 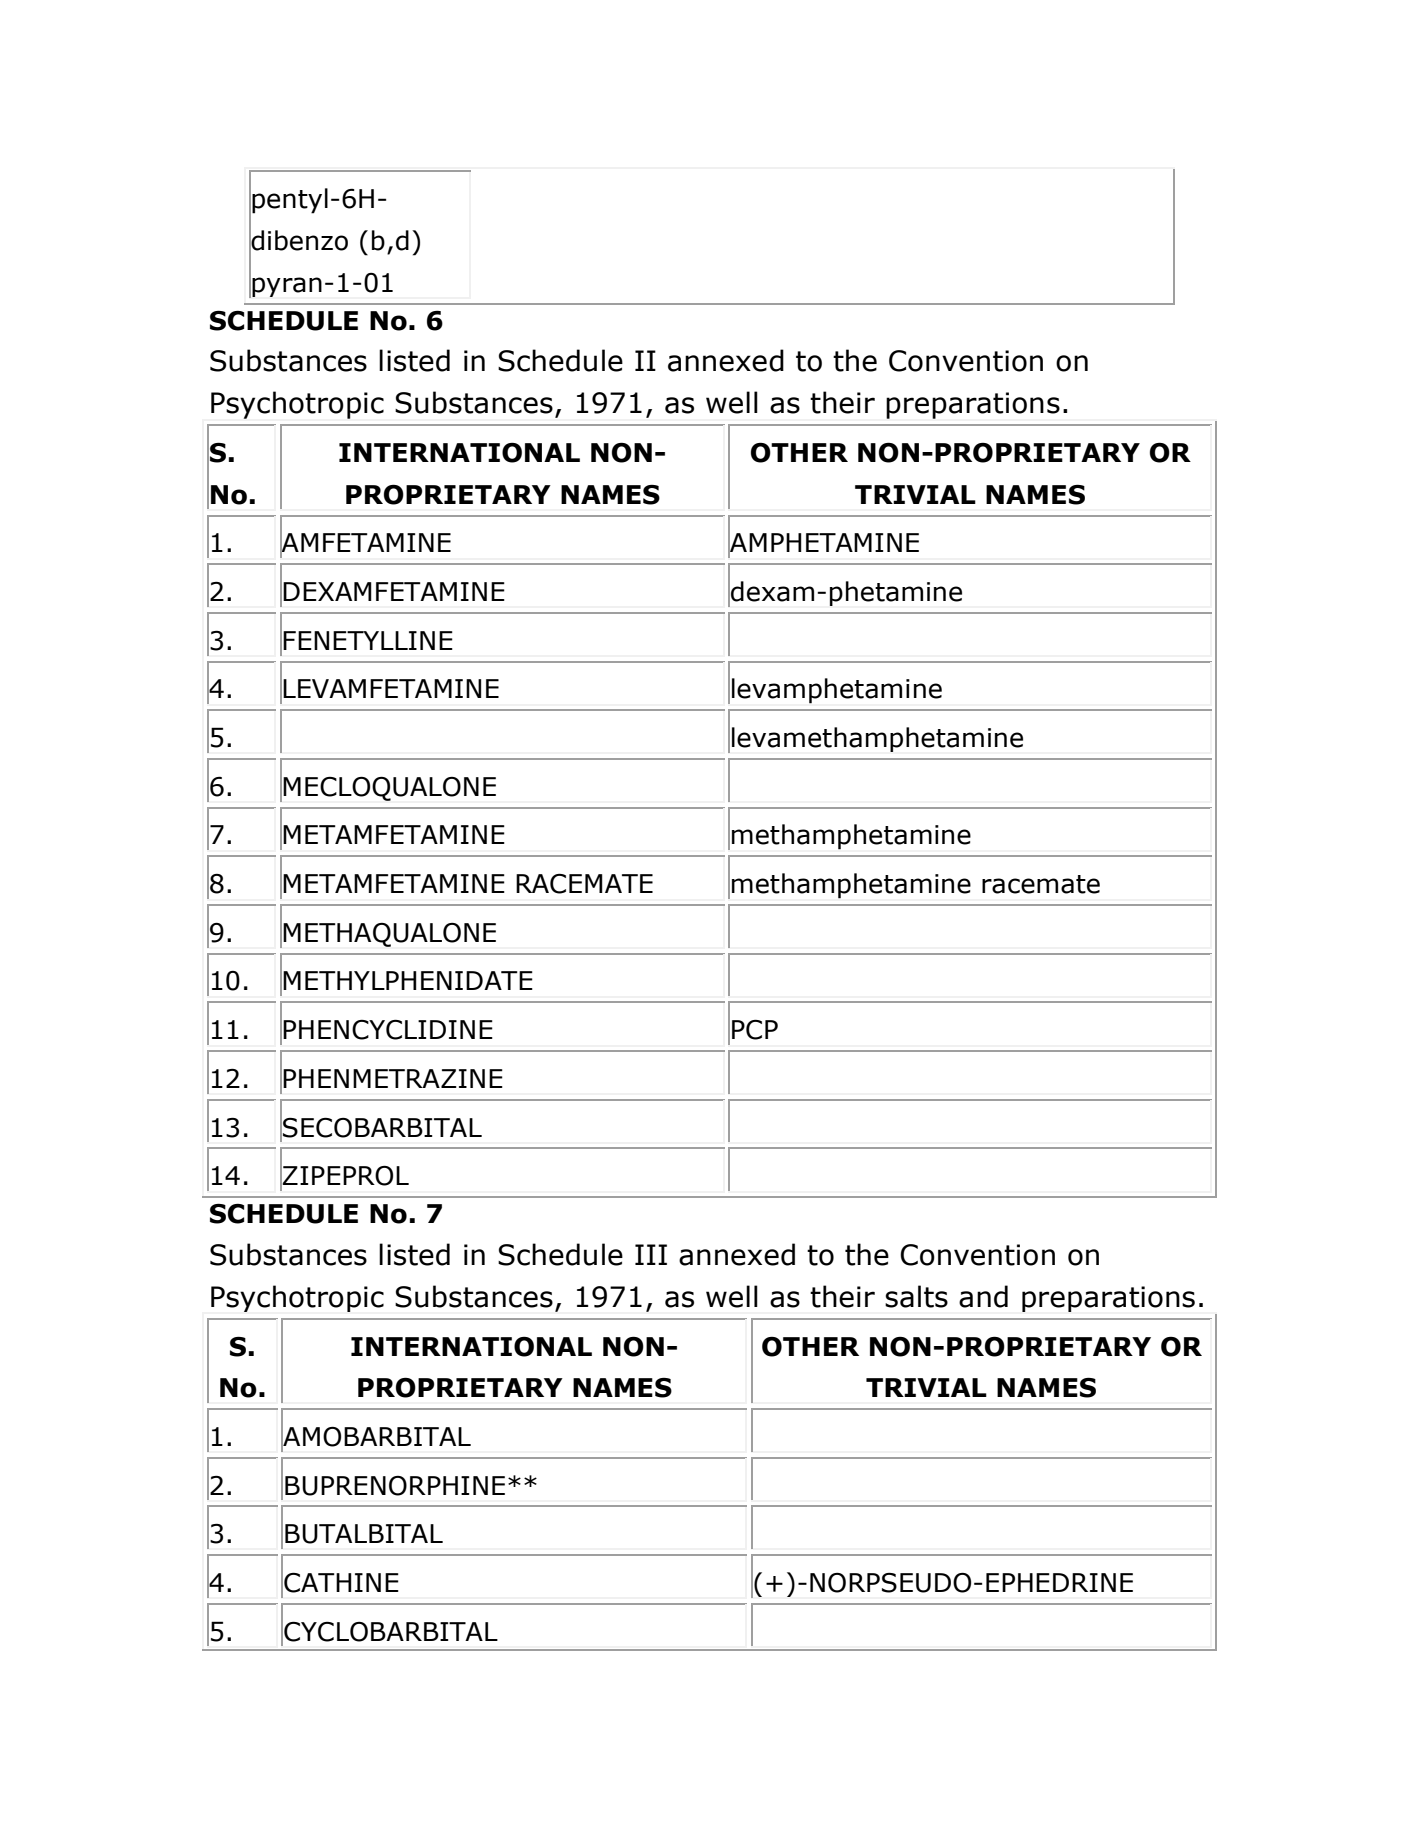 What do you see at coordinates (916, 1296) in the screenshot?
I see `salts` at bounding box center [916, 1296].
